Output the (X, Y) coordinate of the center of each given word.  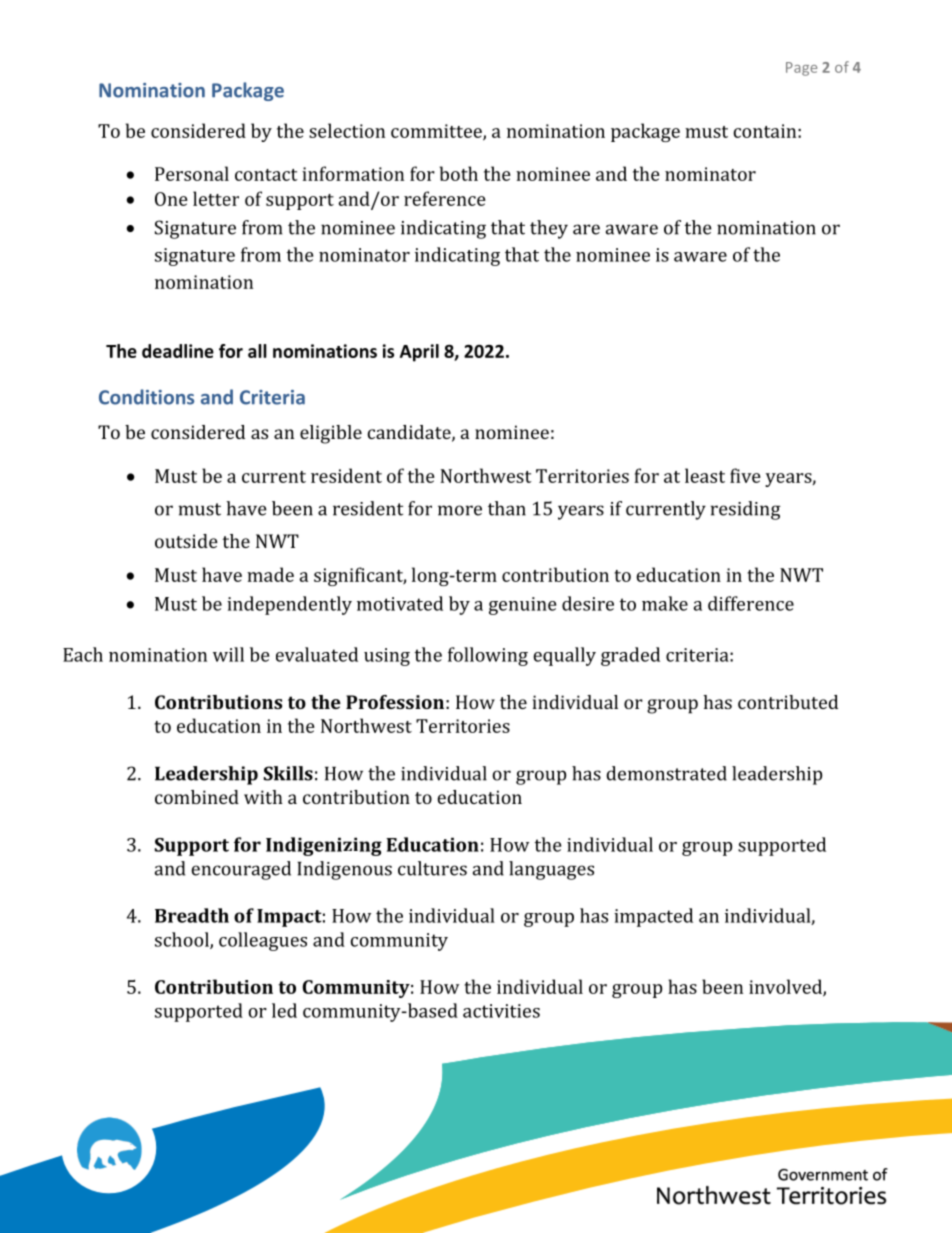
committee (437, 132)
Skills (288, 773)
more (460, 510)
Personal (192, 173)
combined (197, 797)
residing (746, 510)
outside (186, 541)
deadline (178, 351)
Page (801, 69)
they (549, 229)
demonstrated (666, 773)
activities (501, 1011)
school (183, 940)
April (419, 353)
